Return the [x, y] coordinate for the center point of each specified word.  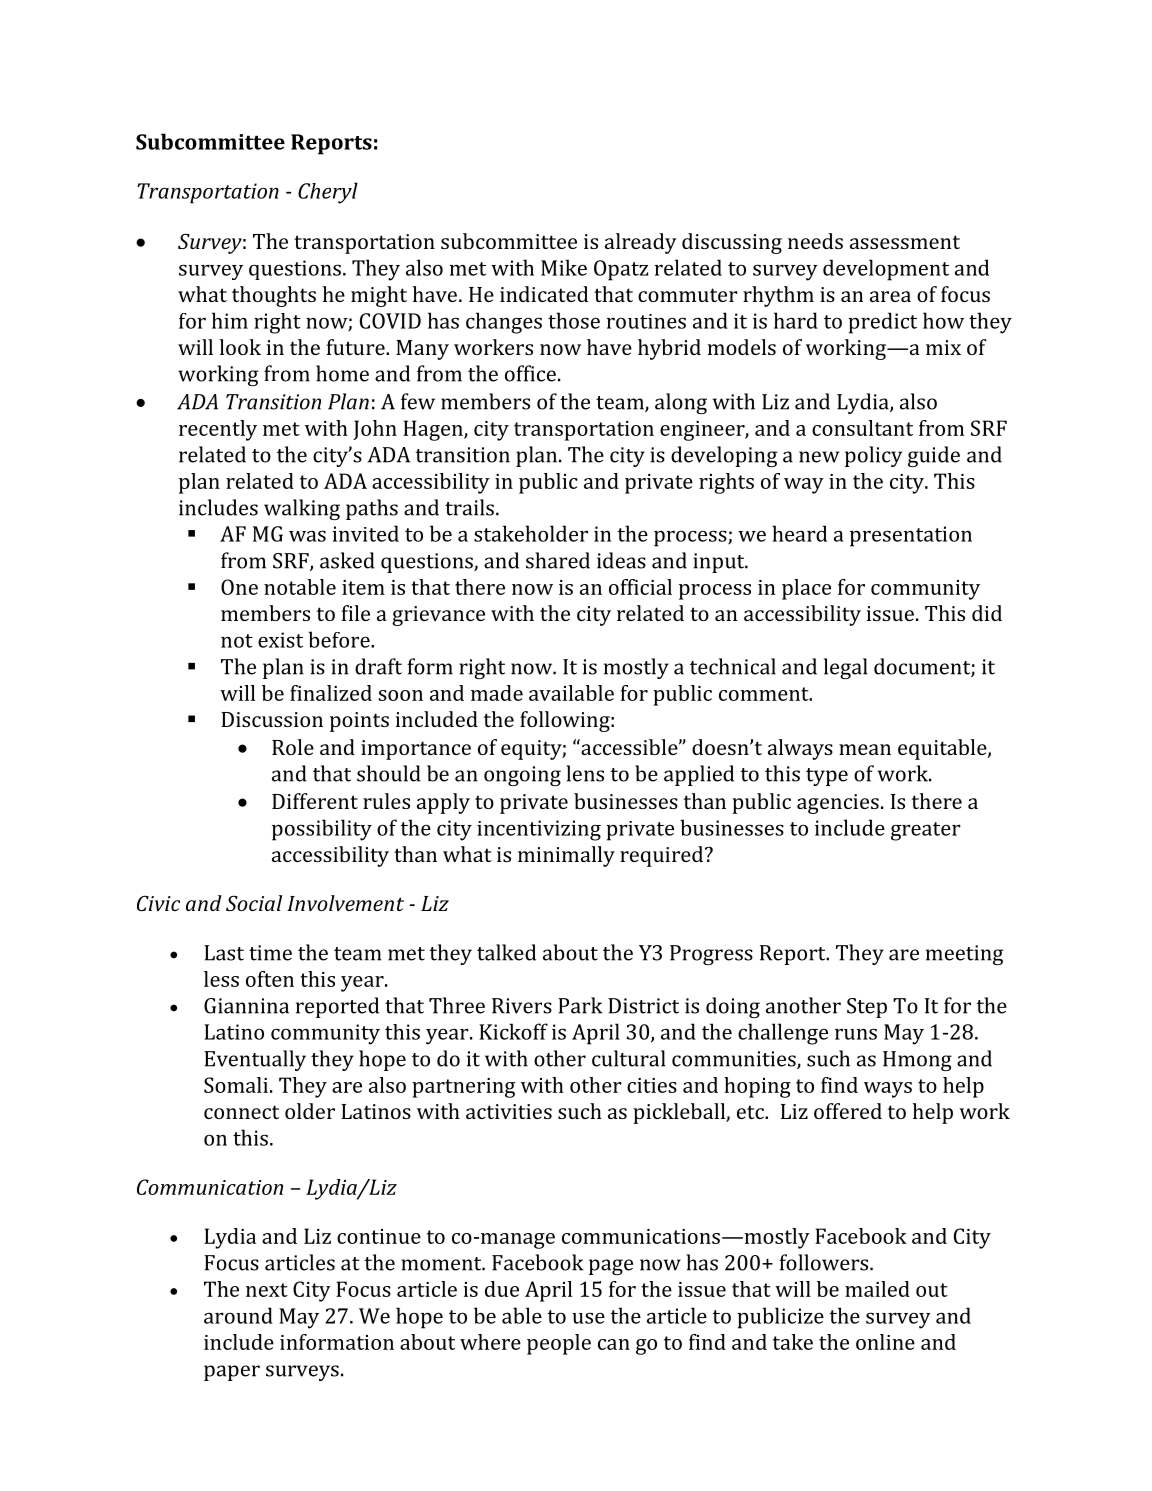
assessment [905, 242]
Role [293, 747]
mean [865, 749]
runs [856, 1034]
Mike [564, 267]
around [238, 1315]
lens [585, 773]
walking [302, 509]
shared [558, 560]
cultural [628, 1058]
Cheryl [328, 193]
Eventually [255, 1060]
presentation [911, 536]
